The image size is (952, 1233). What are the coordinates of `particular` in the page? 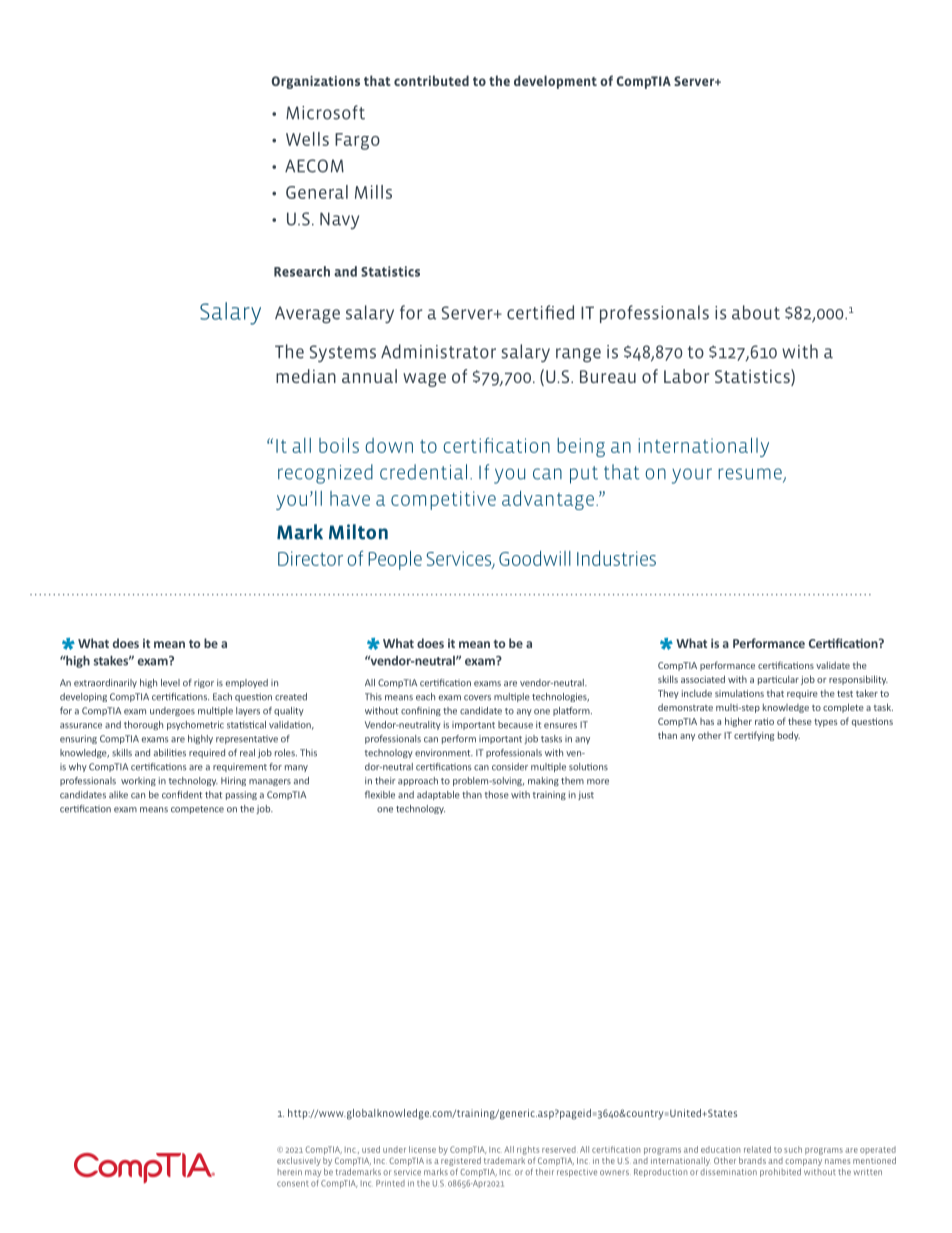 It's located at (778, 680).
